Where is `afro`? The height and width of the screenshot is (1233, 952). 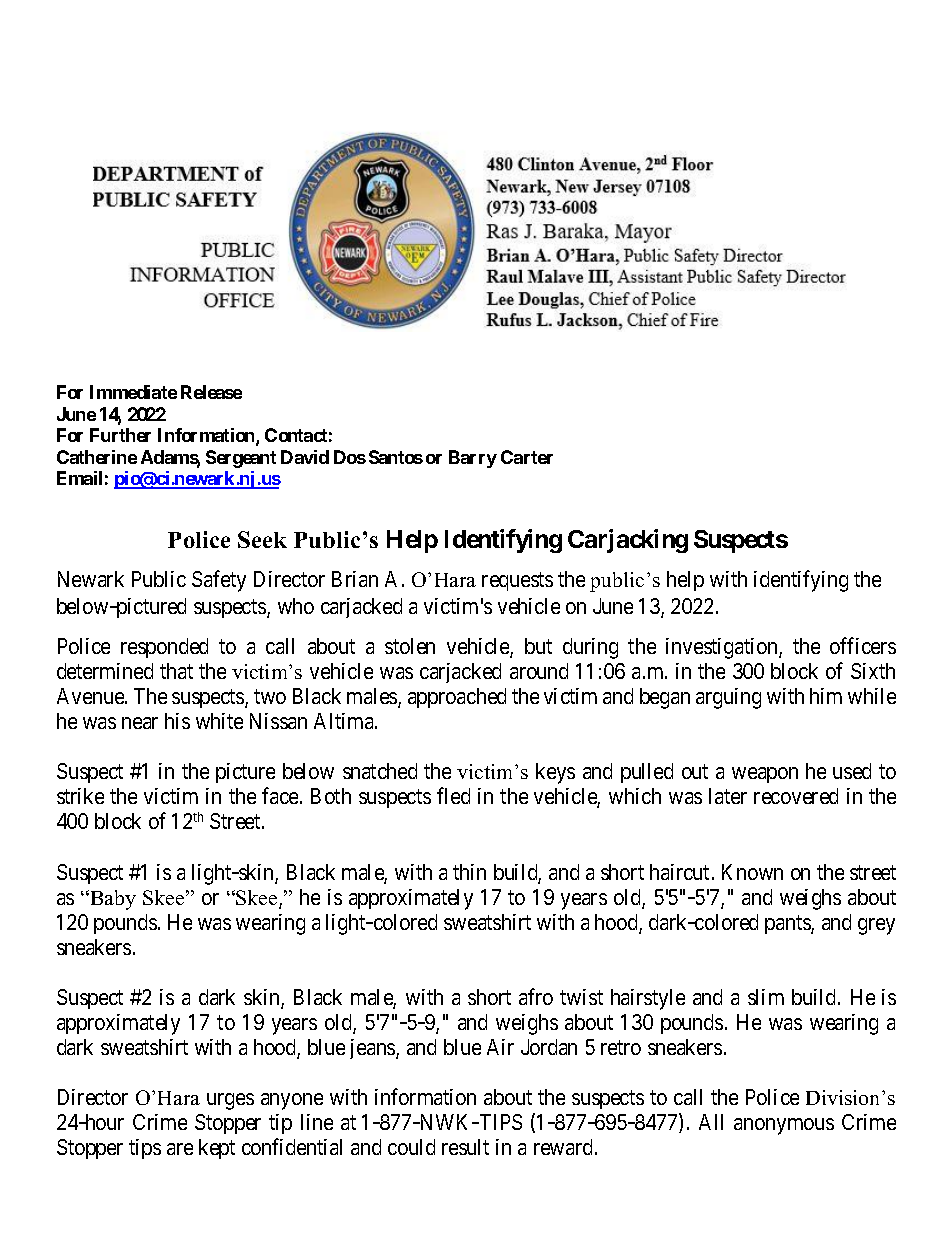
afro is located at coordinates (536, 996).
